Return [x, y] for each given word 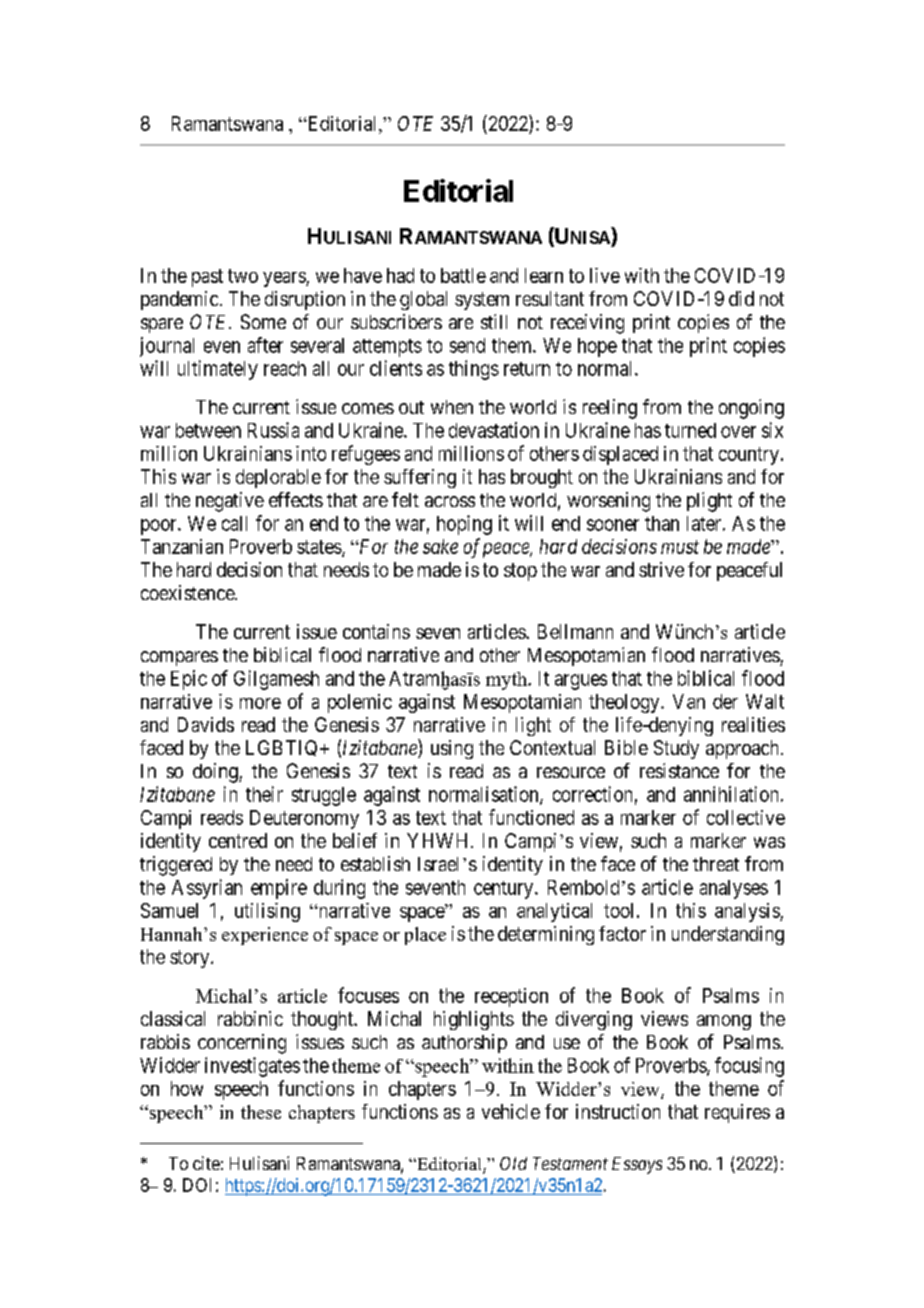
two [243, 276]
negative [230, 502]
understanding [728, 935]
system [482, 301]
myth [507, 681]
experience [265, 936]
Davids [206, 724]
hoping [464, 525]
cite [206, 1163]
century [505, 890]
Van [689, 701]
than [662, 523]
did [741, 298]
